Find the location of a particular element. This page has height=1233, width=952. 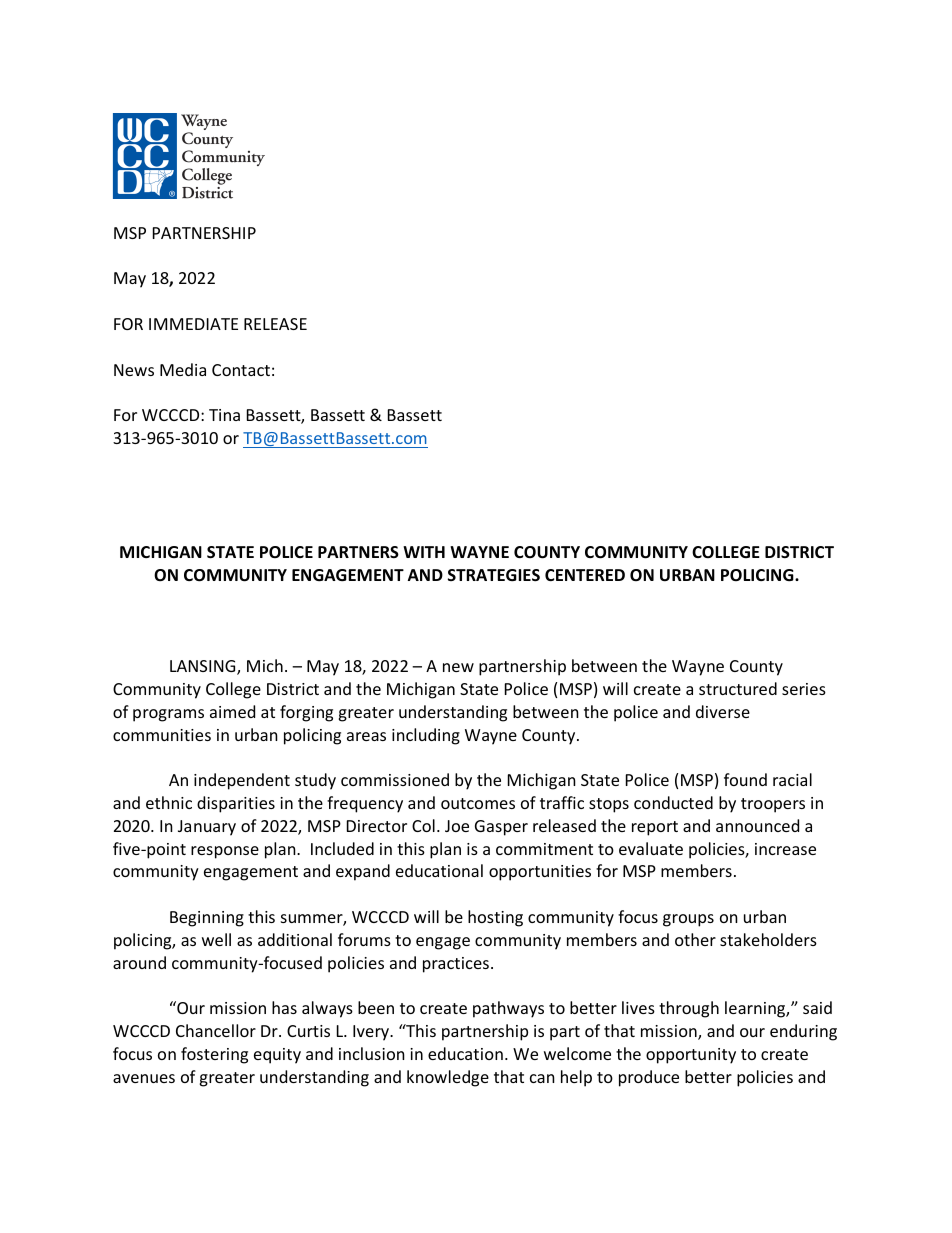

knowledge is located at coordinates (448, 1078).
